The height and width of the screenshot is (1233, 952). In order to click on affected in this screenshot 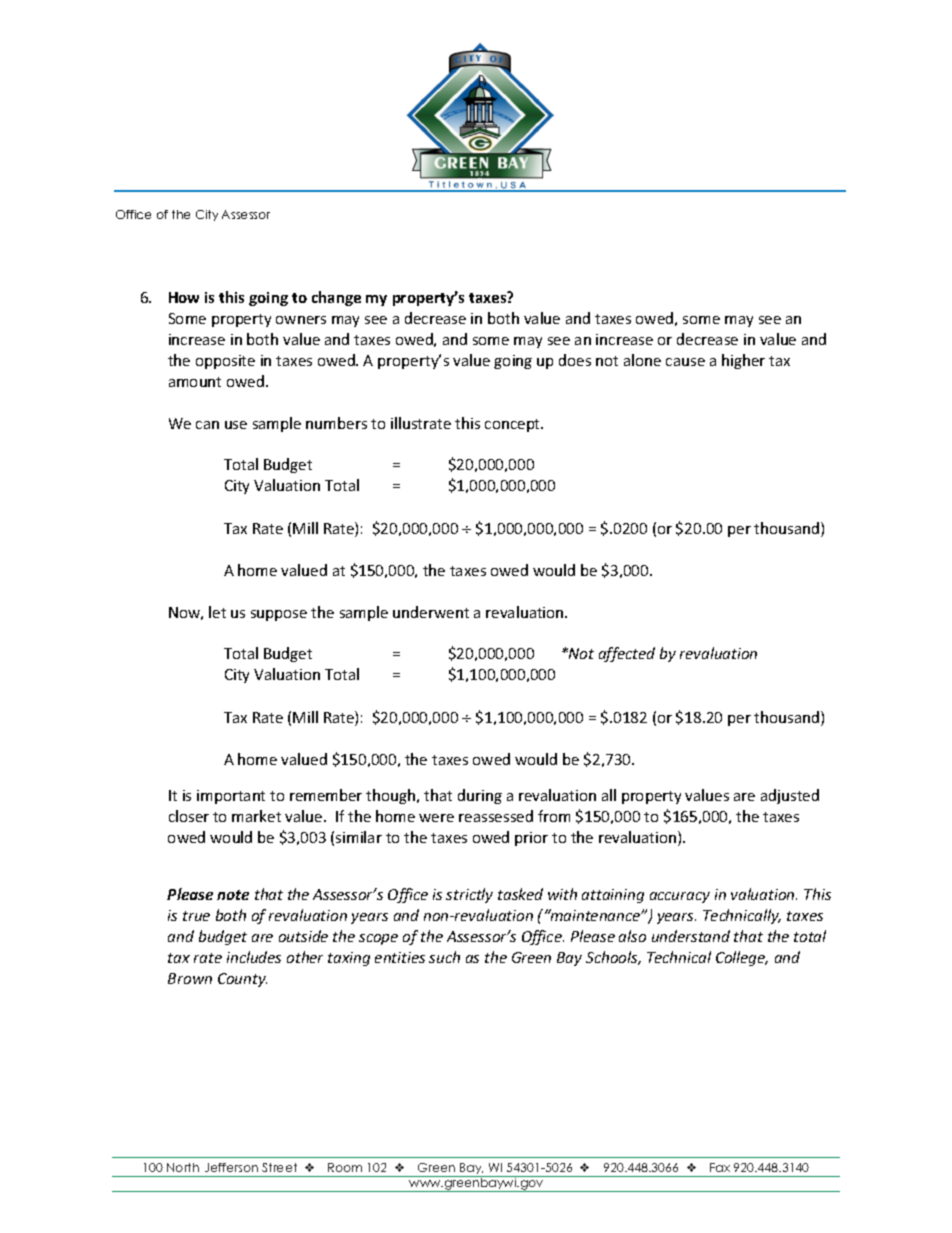, I will do `click(627, 654)`.
